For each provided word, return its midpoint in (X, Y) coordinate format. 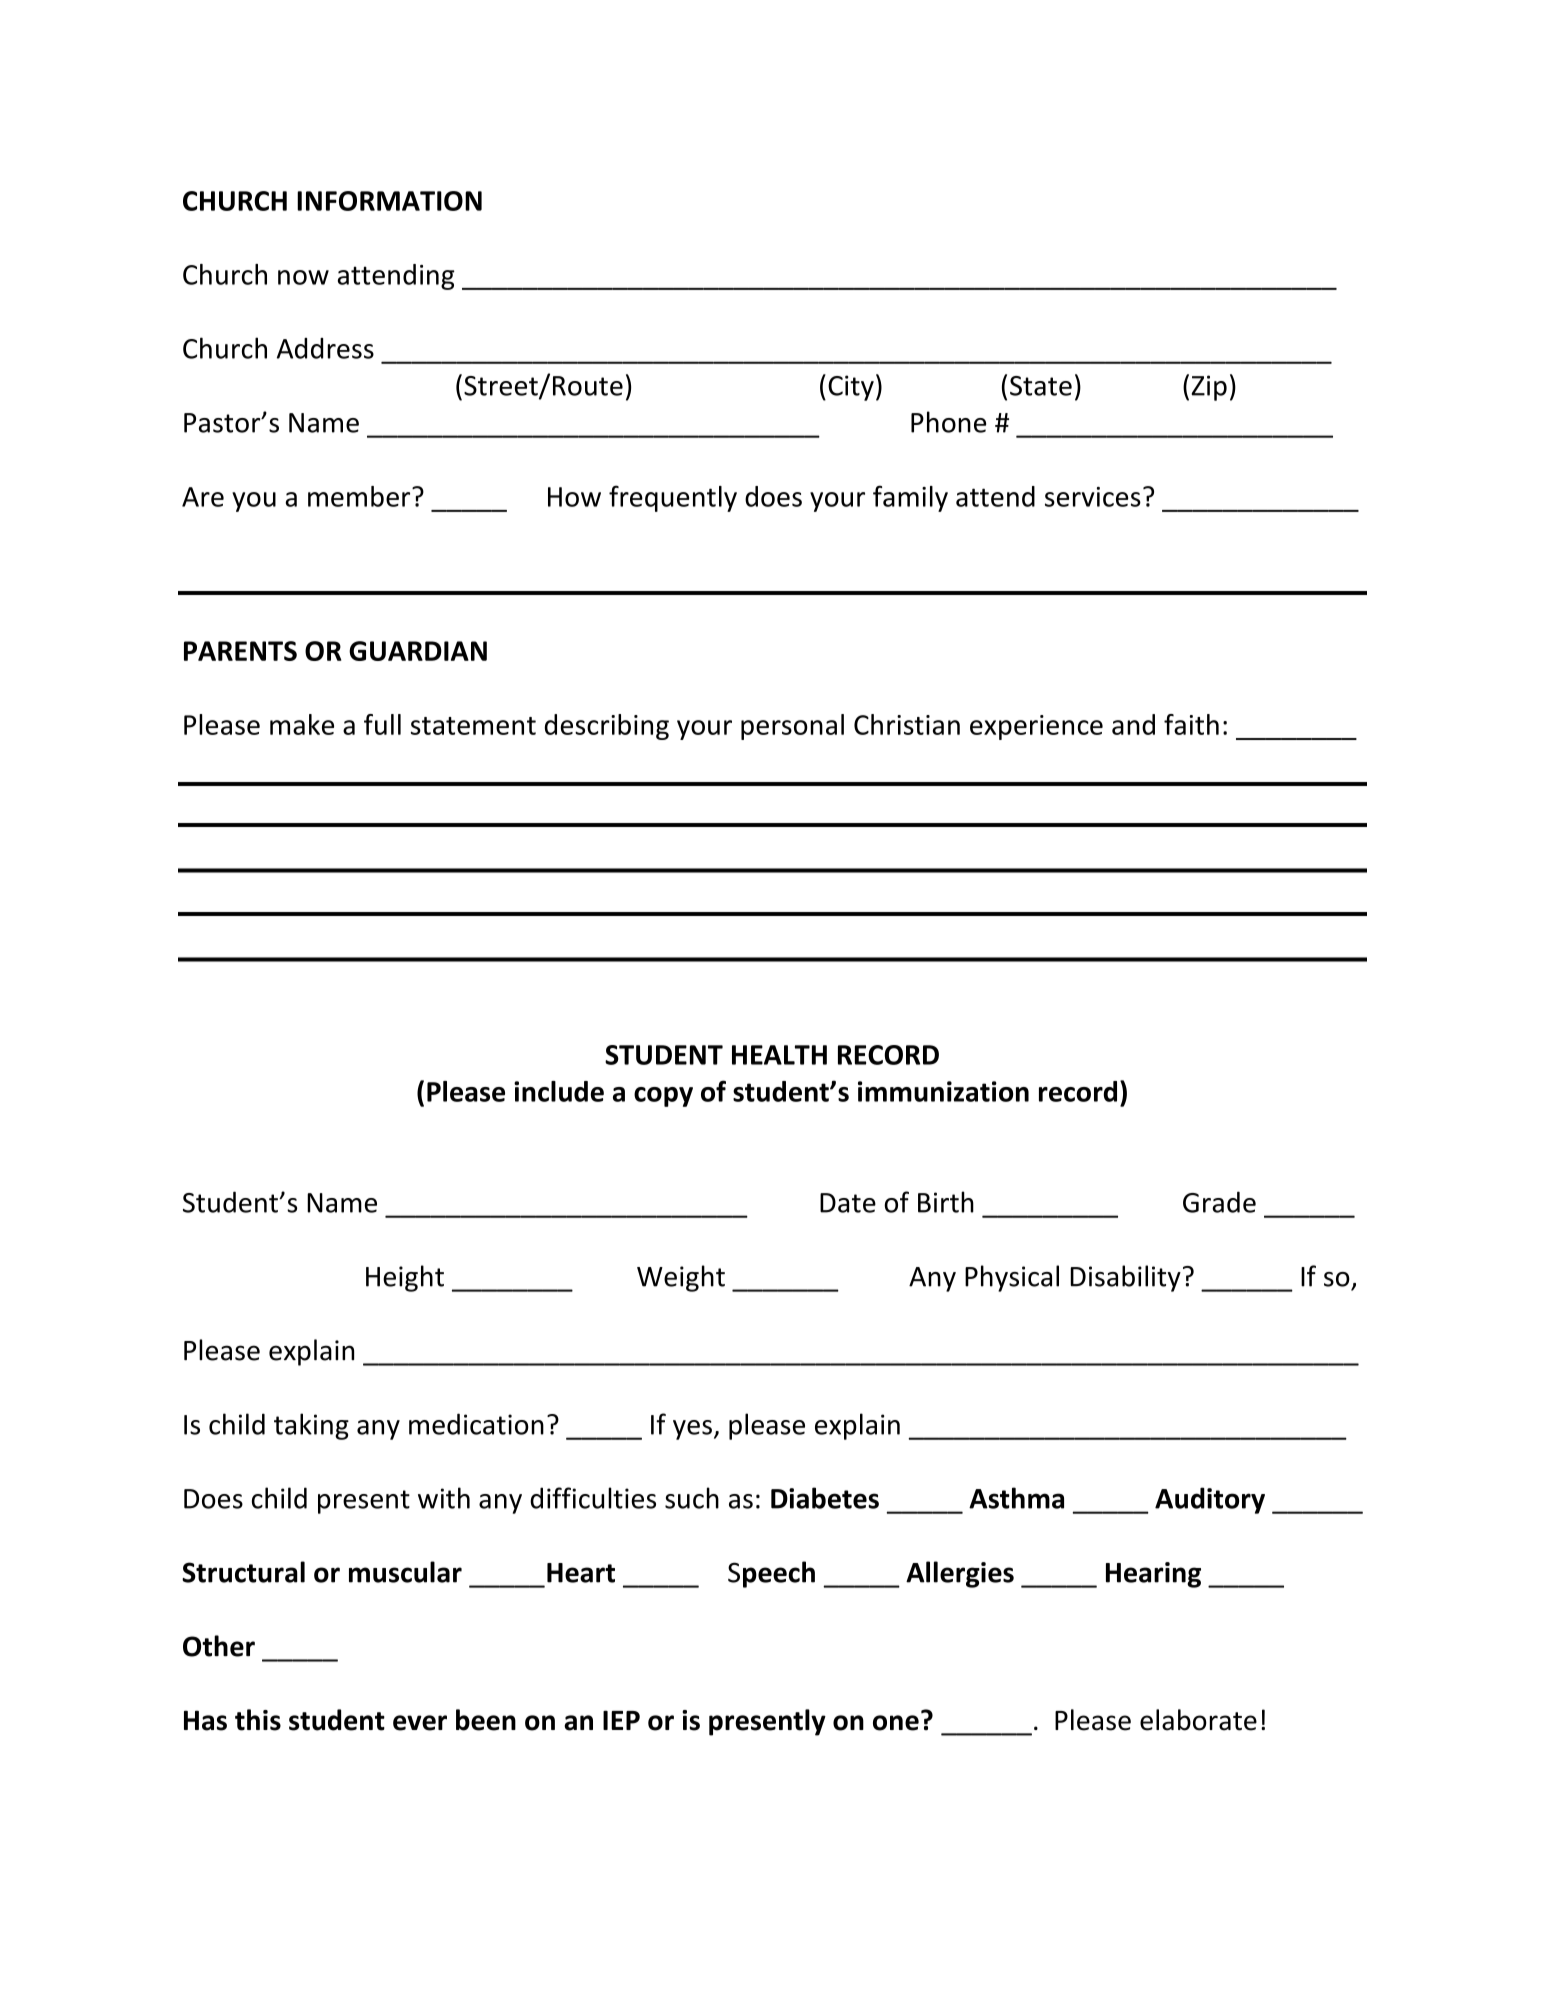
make (302, 724)
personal (792, 727)
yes (692, 1430)
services (1093, 497)
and (1133, 724)
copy (663, 1097)
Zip (1209, 388)
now (303, 277)
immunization (943, 1091)
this (258, 1720)
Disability (1125, 1278)
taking (311, 1426)
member (360, 496)
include (559, 1091)
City (851, 388)
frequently (673, 498)
